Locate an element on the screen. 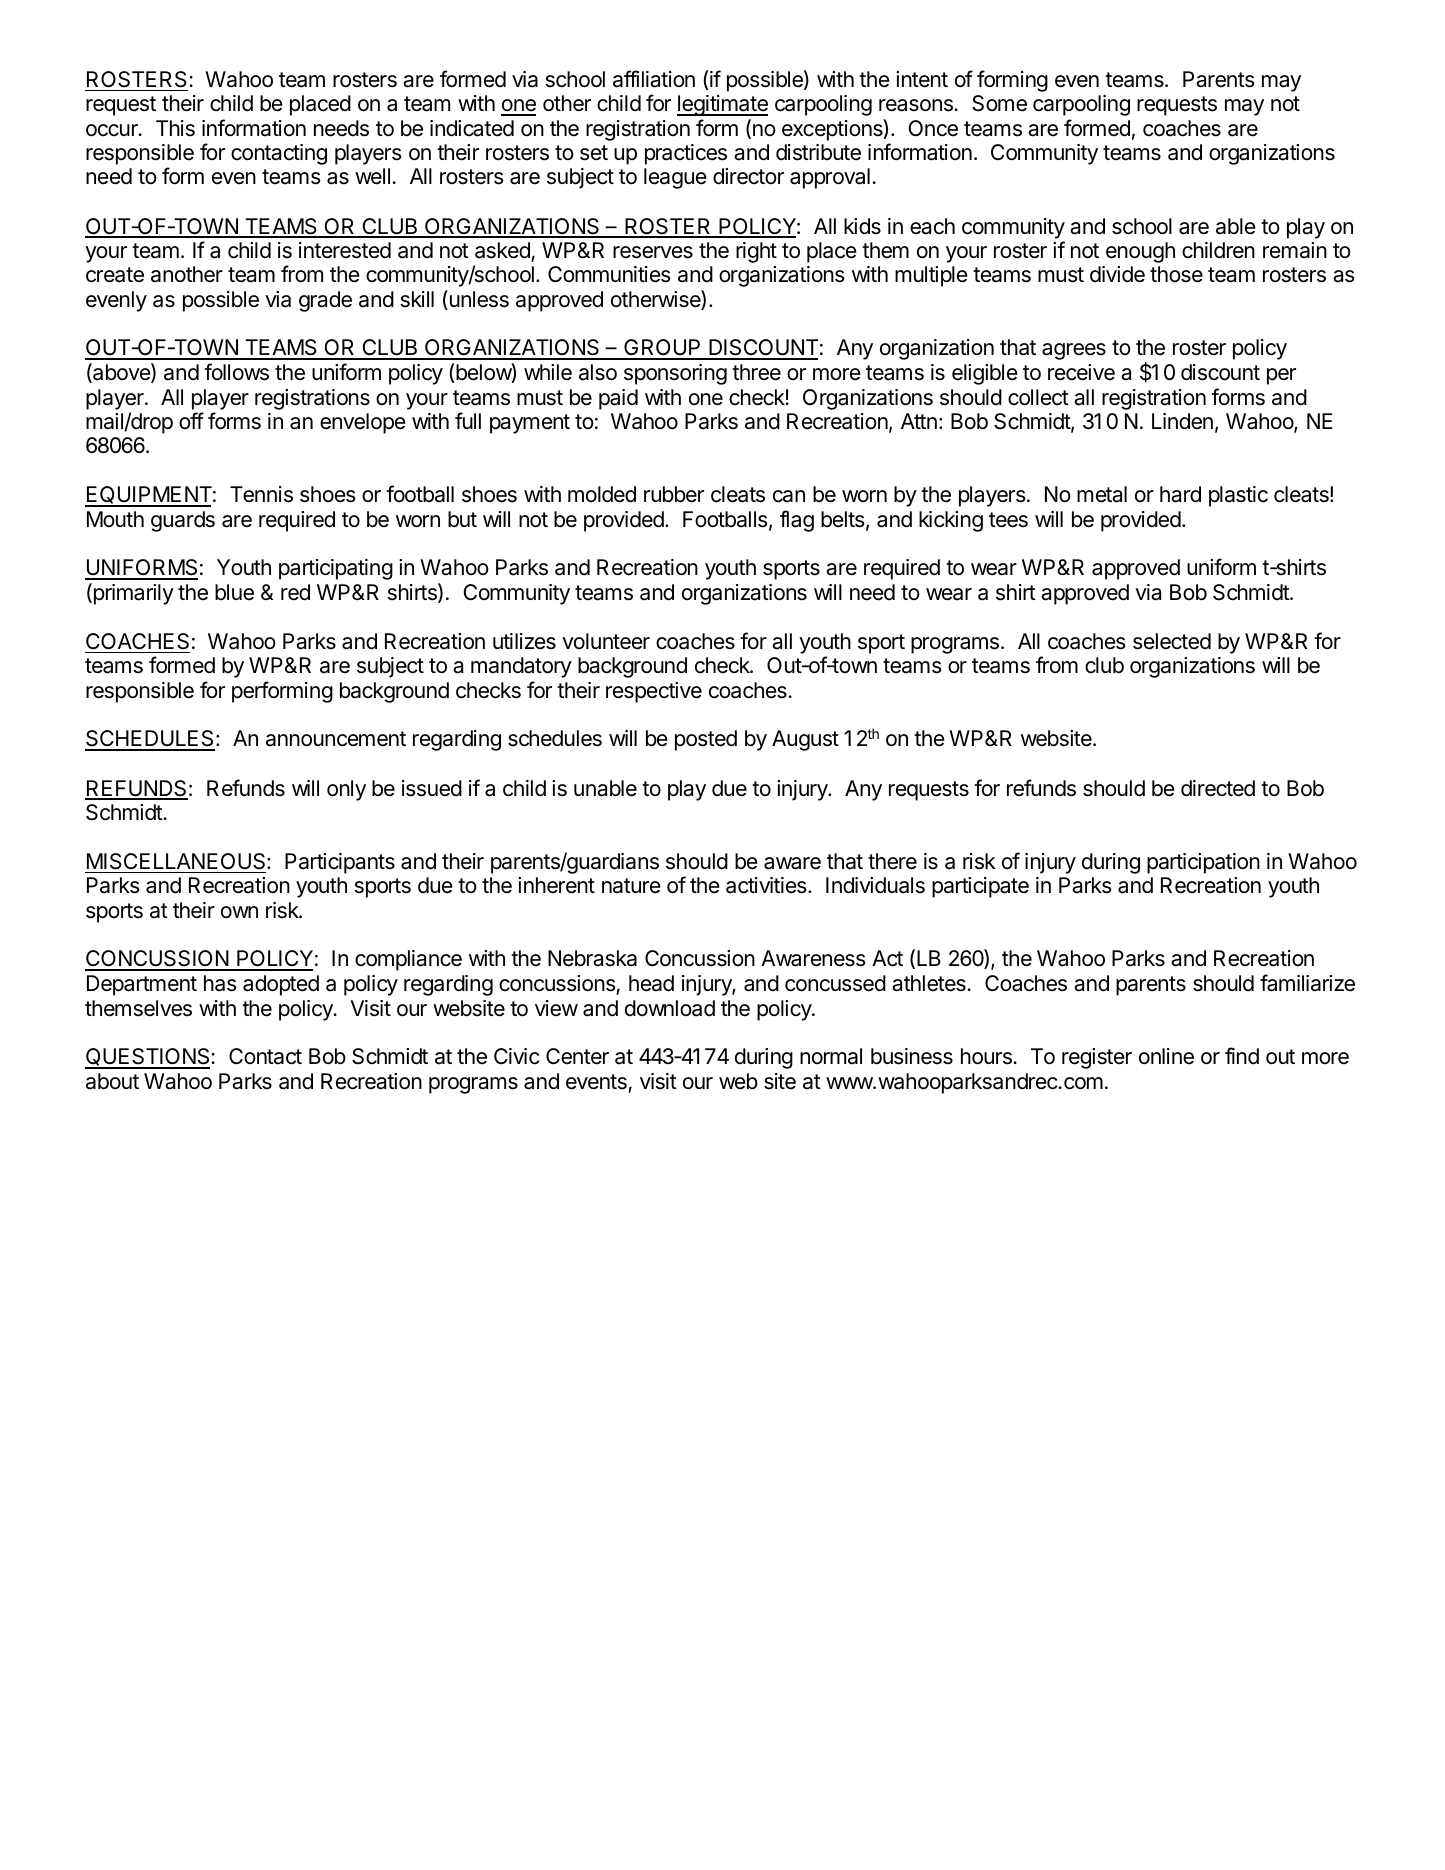 Image resolution: width=1445 pixels, height=1870 pixels. online is located at coordinates (1166, 1056).
